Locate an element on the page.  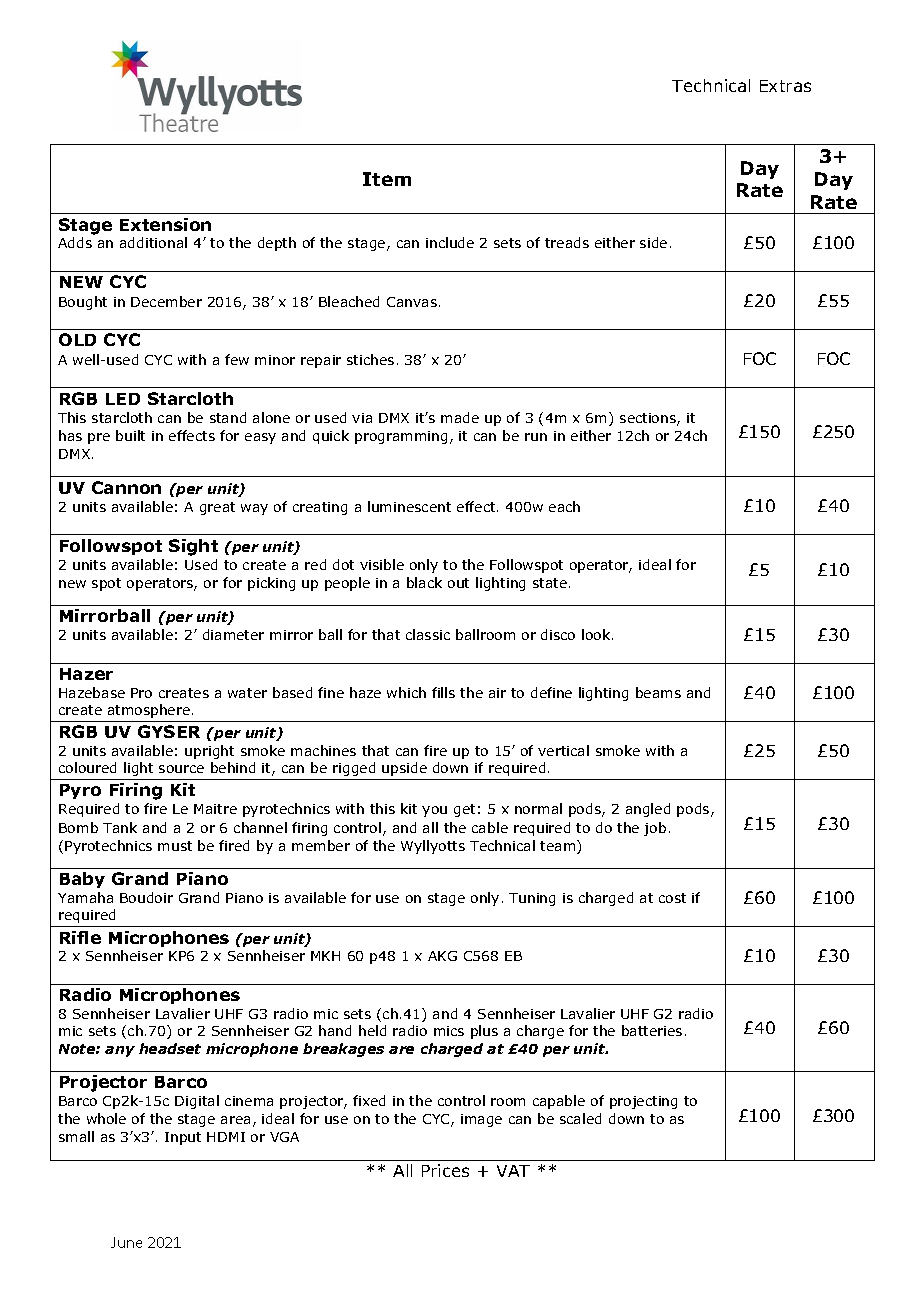
Prices is located at coordinates (445, 1170).
